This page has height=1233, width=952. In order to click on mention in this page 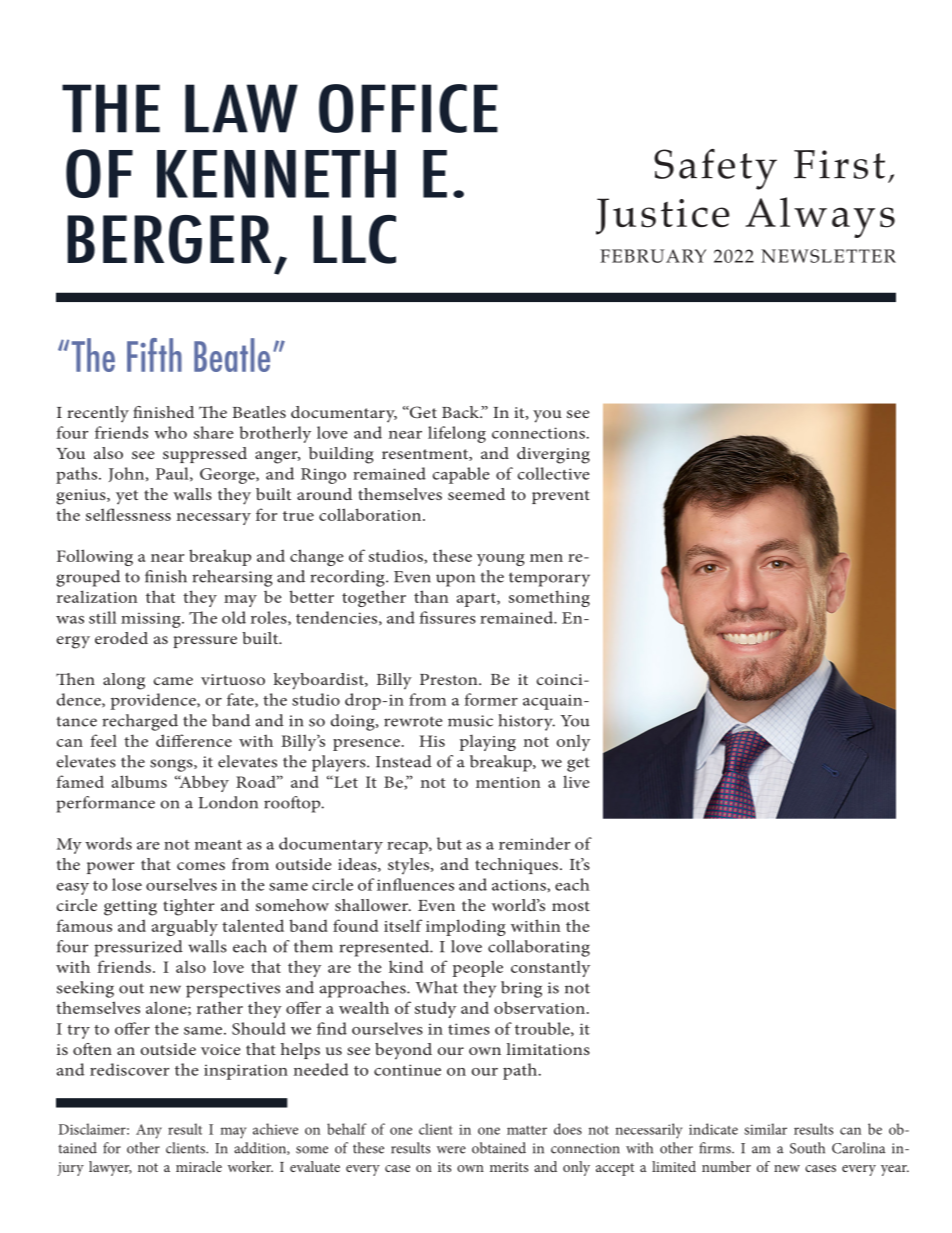, I will do `click(508, 782)`.
